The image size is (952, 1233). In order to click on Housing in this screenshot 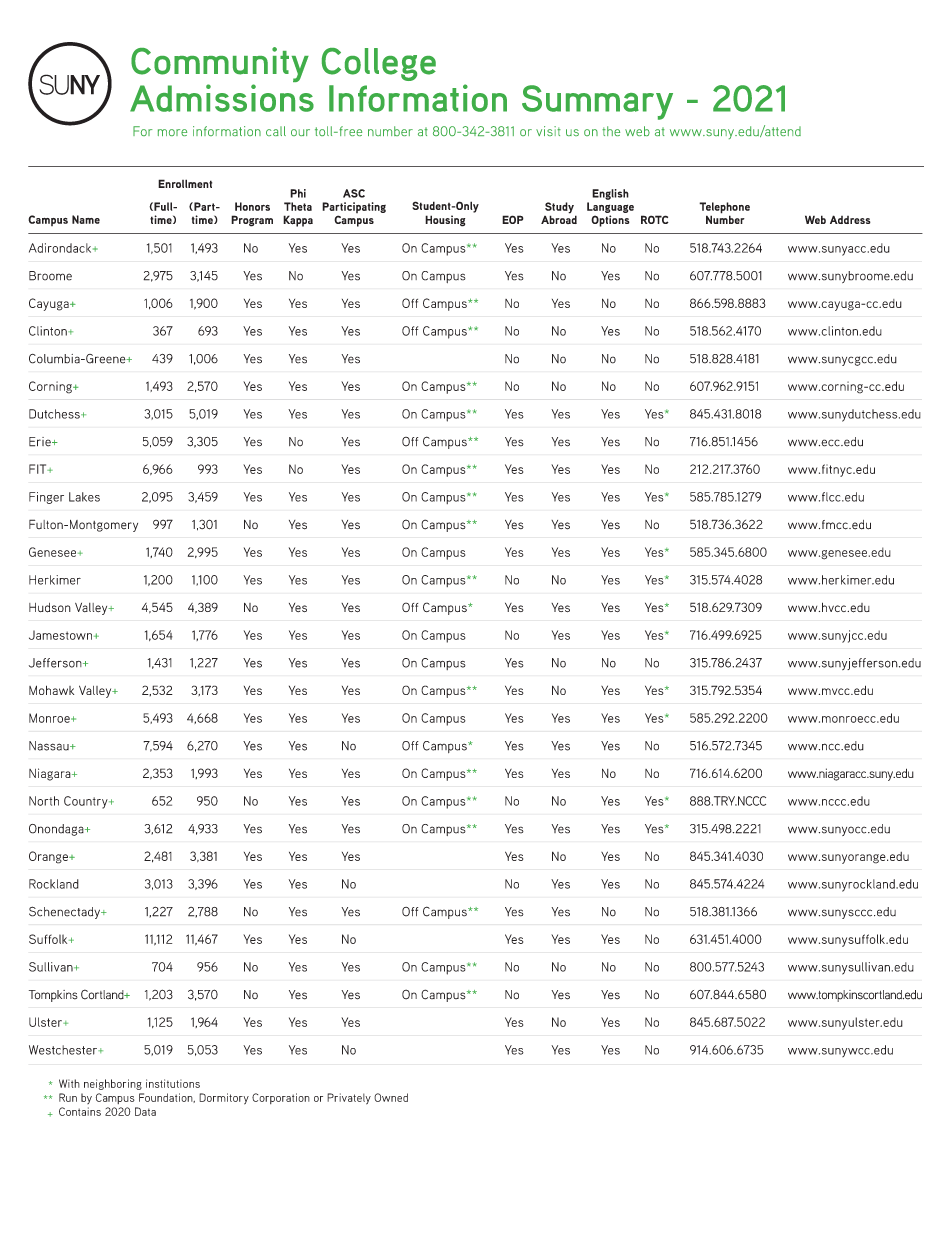, I will do `click(445, 221)`.
